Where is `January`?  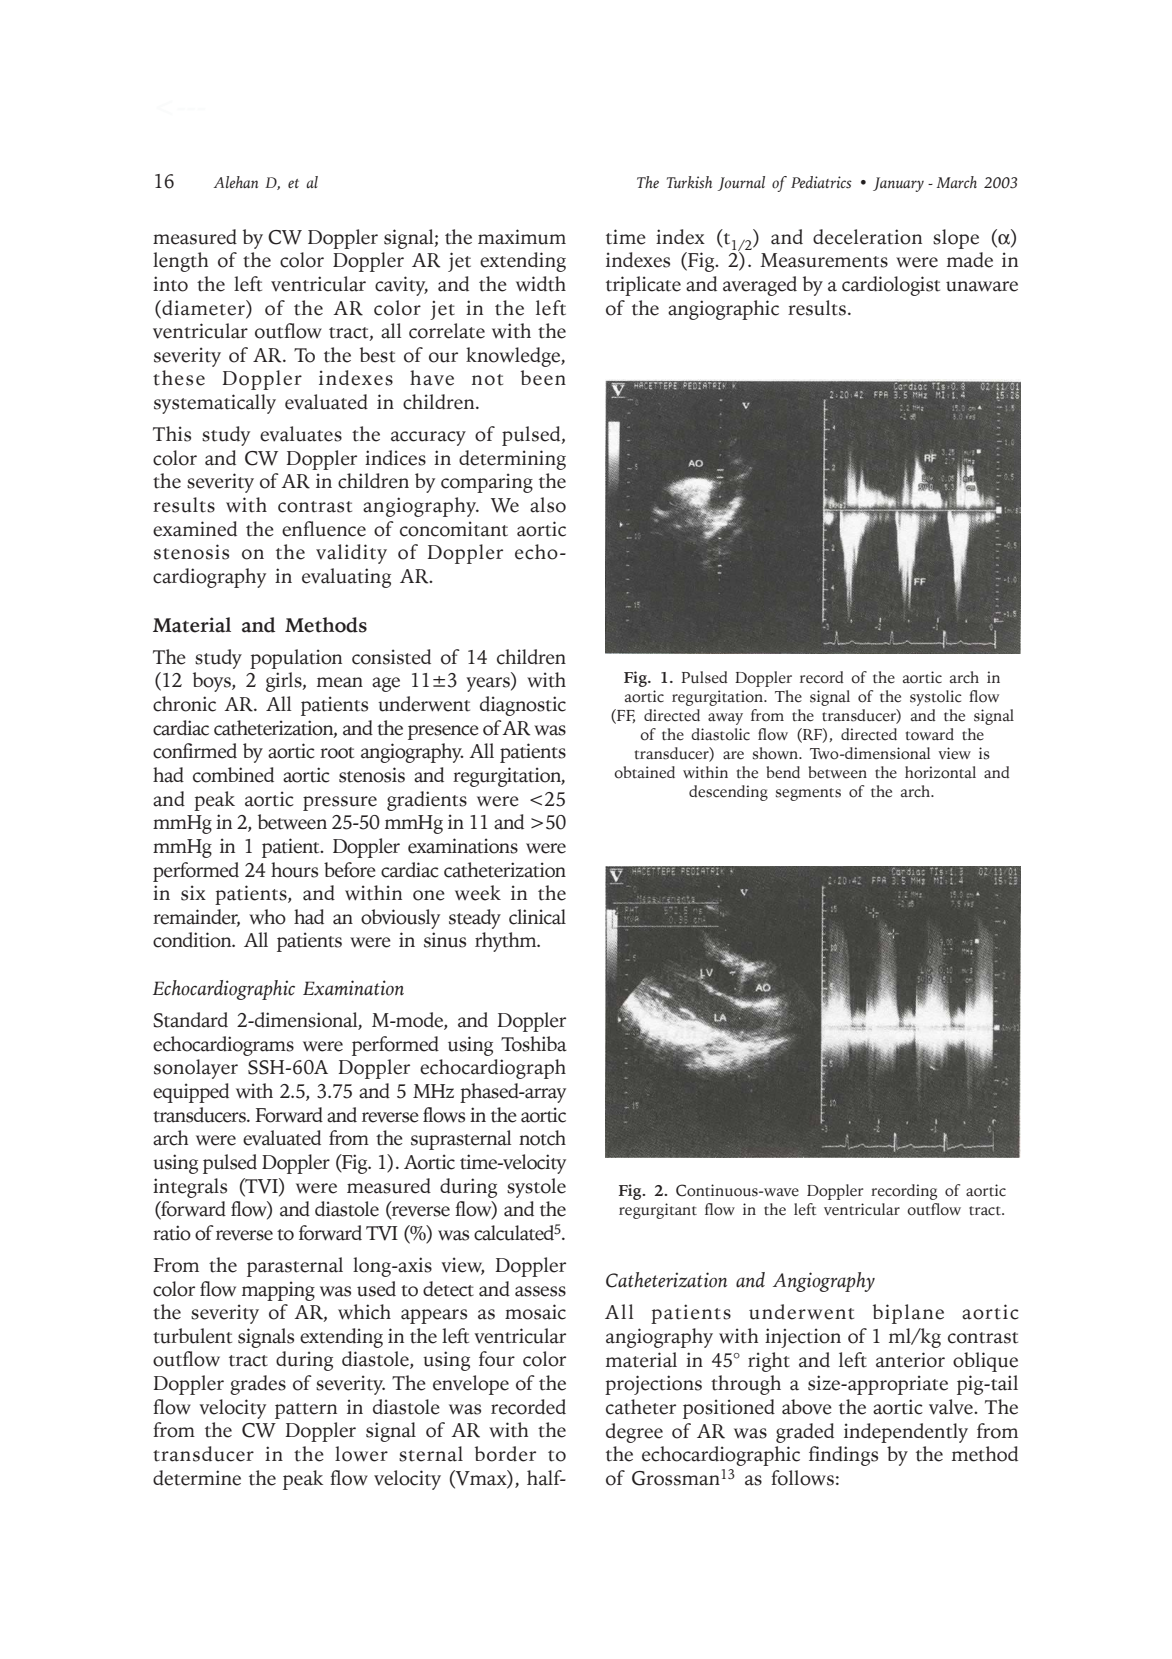 January is located at coordinates (898, 184).
